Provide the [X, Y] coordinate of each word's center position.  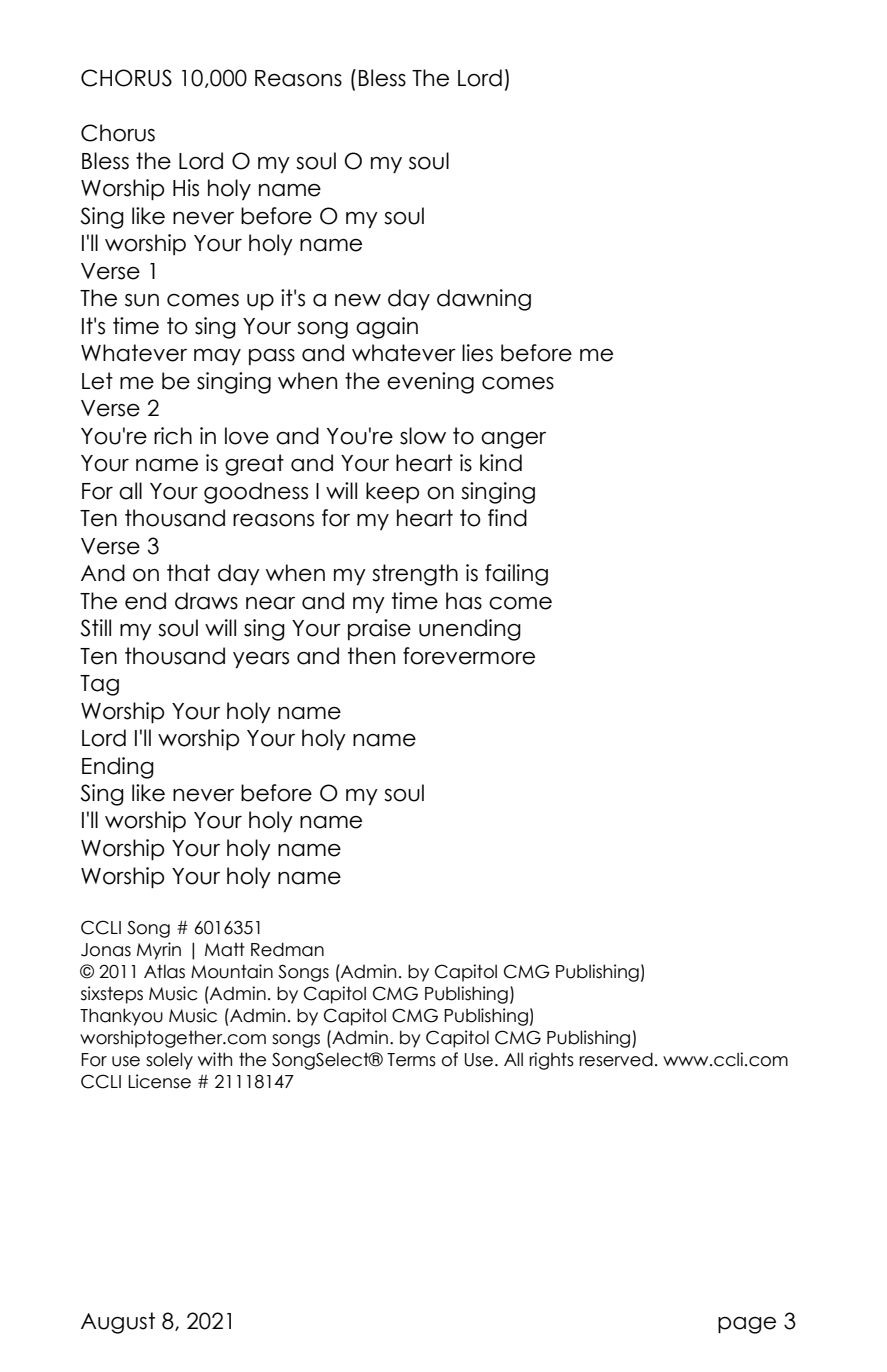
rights [551, 1061]
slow [423, 436]
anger [513, 440]
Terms [411, 1060]
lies [477, 353]
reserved [616, 1059]
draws [206, 601]
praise [379, 629]
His [186, 188]
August [118, 1323]
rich [173, 436]
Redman [287, 949]
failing [516, 575]
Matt [225, 949]
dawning [484, 300]
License [159, 1081]
